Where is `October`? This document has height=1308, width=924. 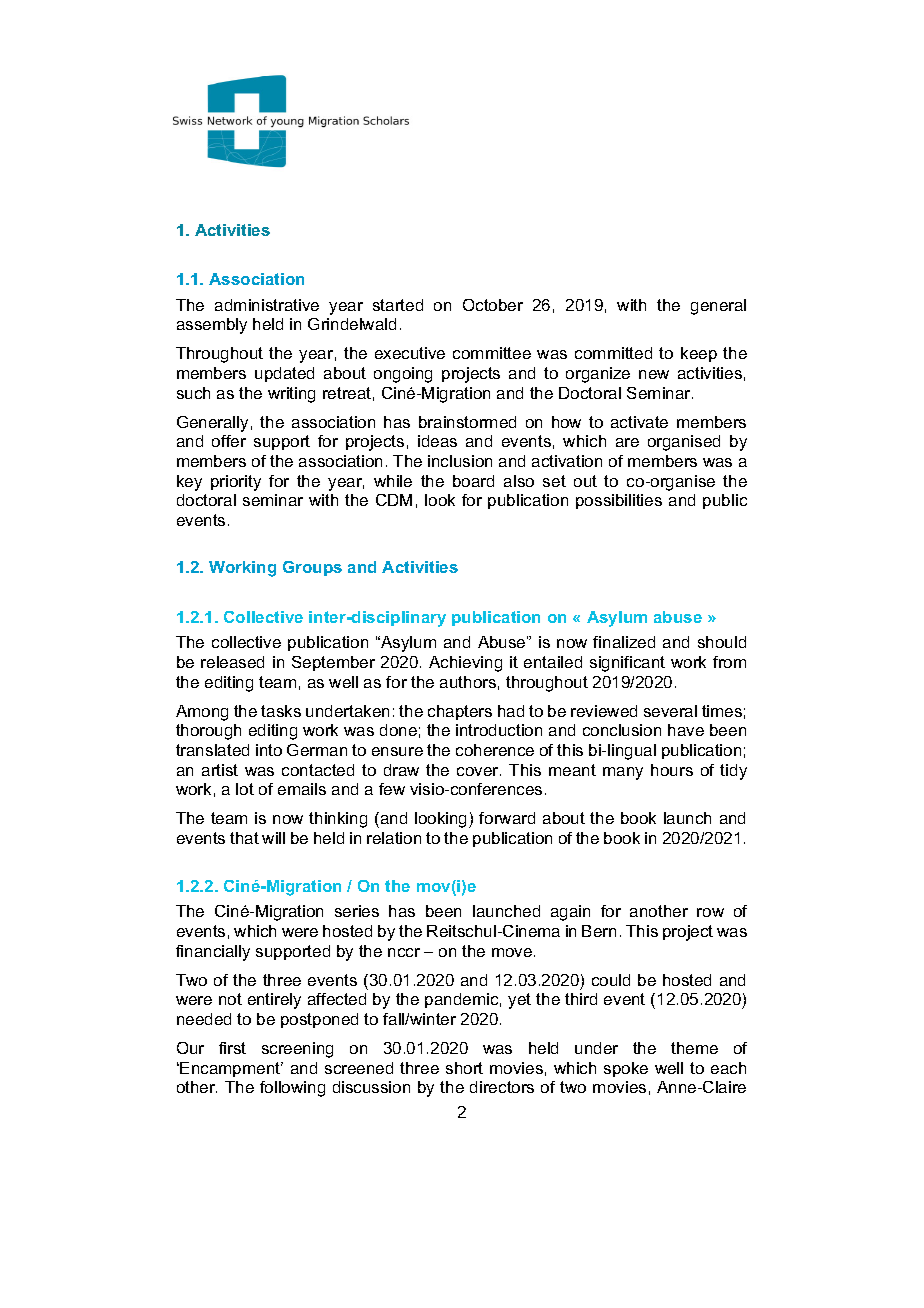 October is located at coordinates (493, 305).
